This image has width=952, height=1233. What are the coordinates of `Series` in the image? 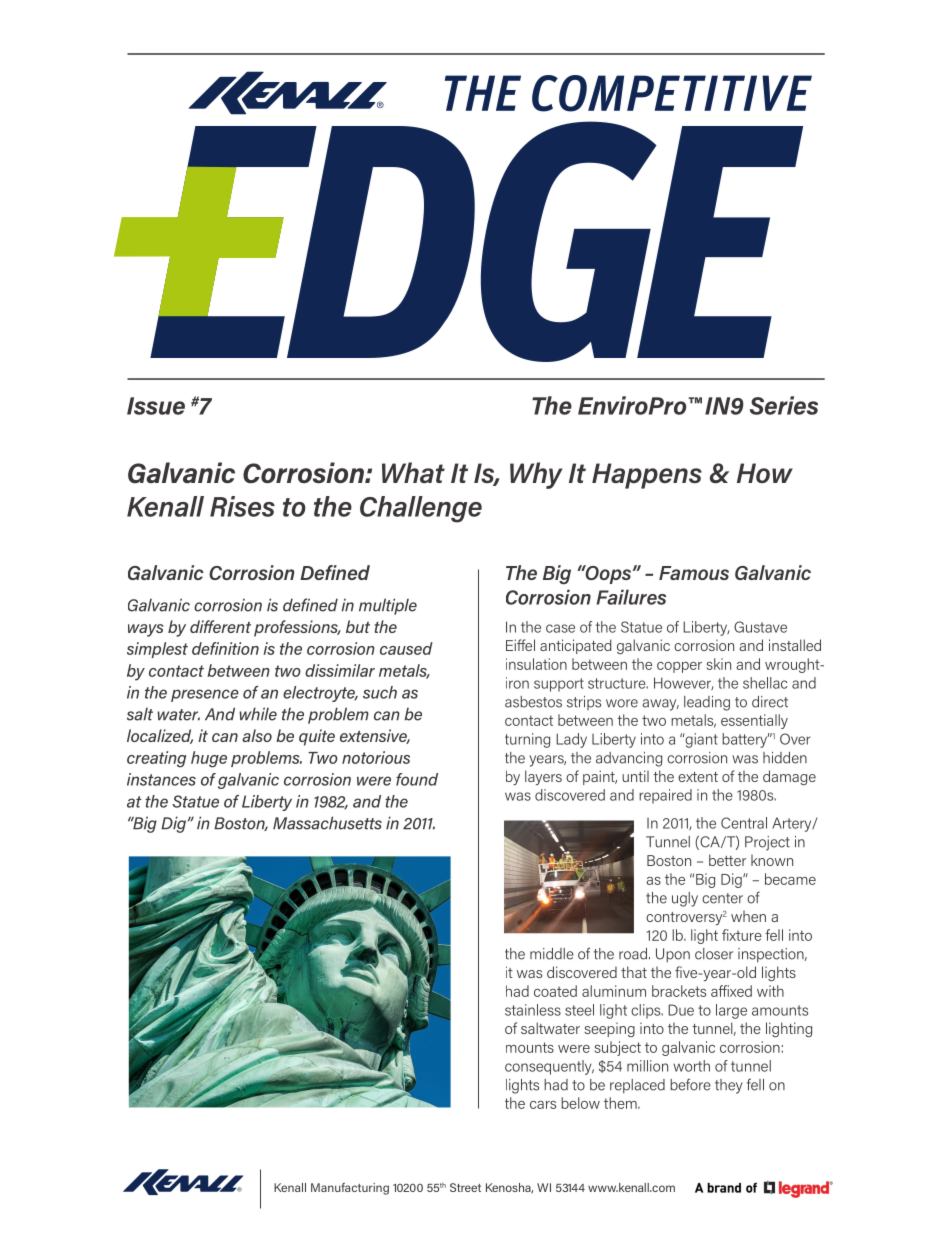 It's located at (784, 405).
